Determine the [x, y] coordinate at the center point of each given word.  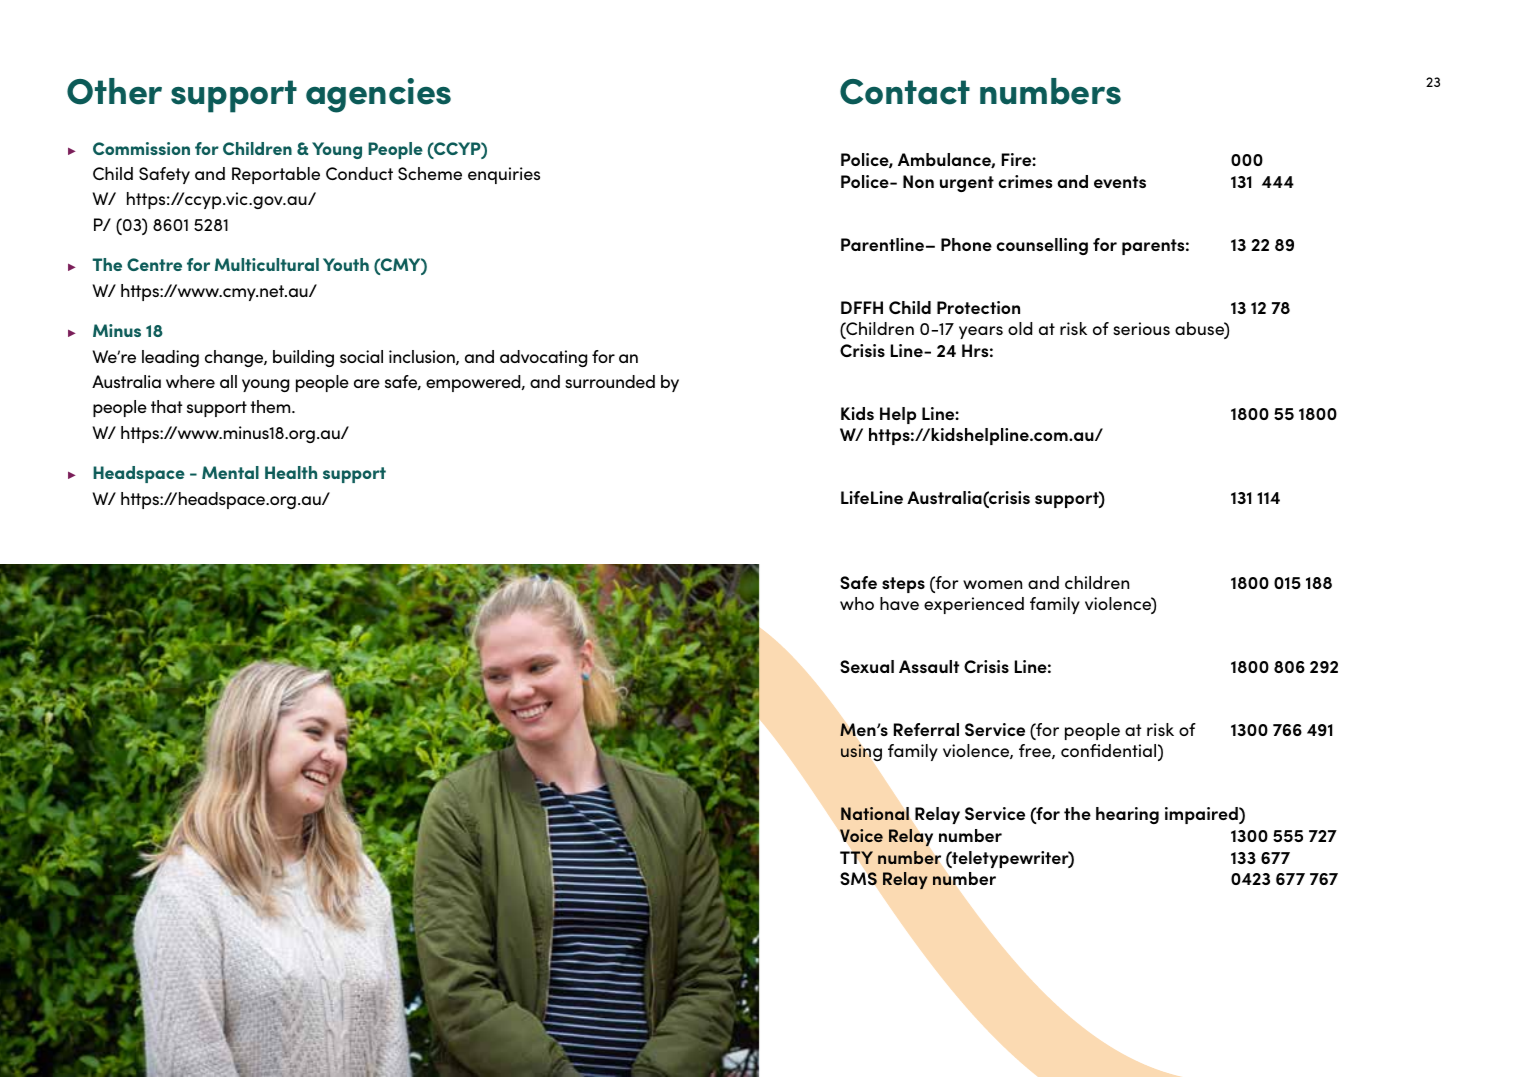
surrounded [610, 381]
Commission [141, 148]
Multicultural [267, 264]
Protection [978, 307]
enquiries [504, 175]
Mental [230, 472]
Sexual [867, 666]
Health [291, 472]
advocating [543, 358]
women [992, 584]
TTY [856, 857]
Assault [929, 666]
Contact [905, 92]
